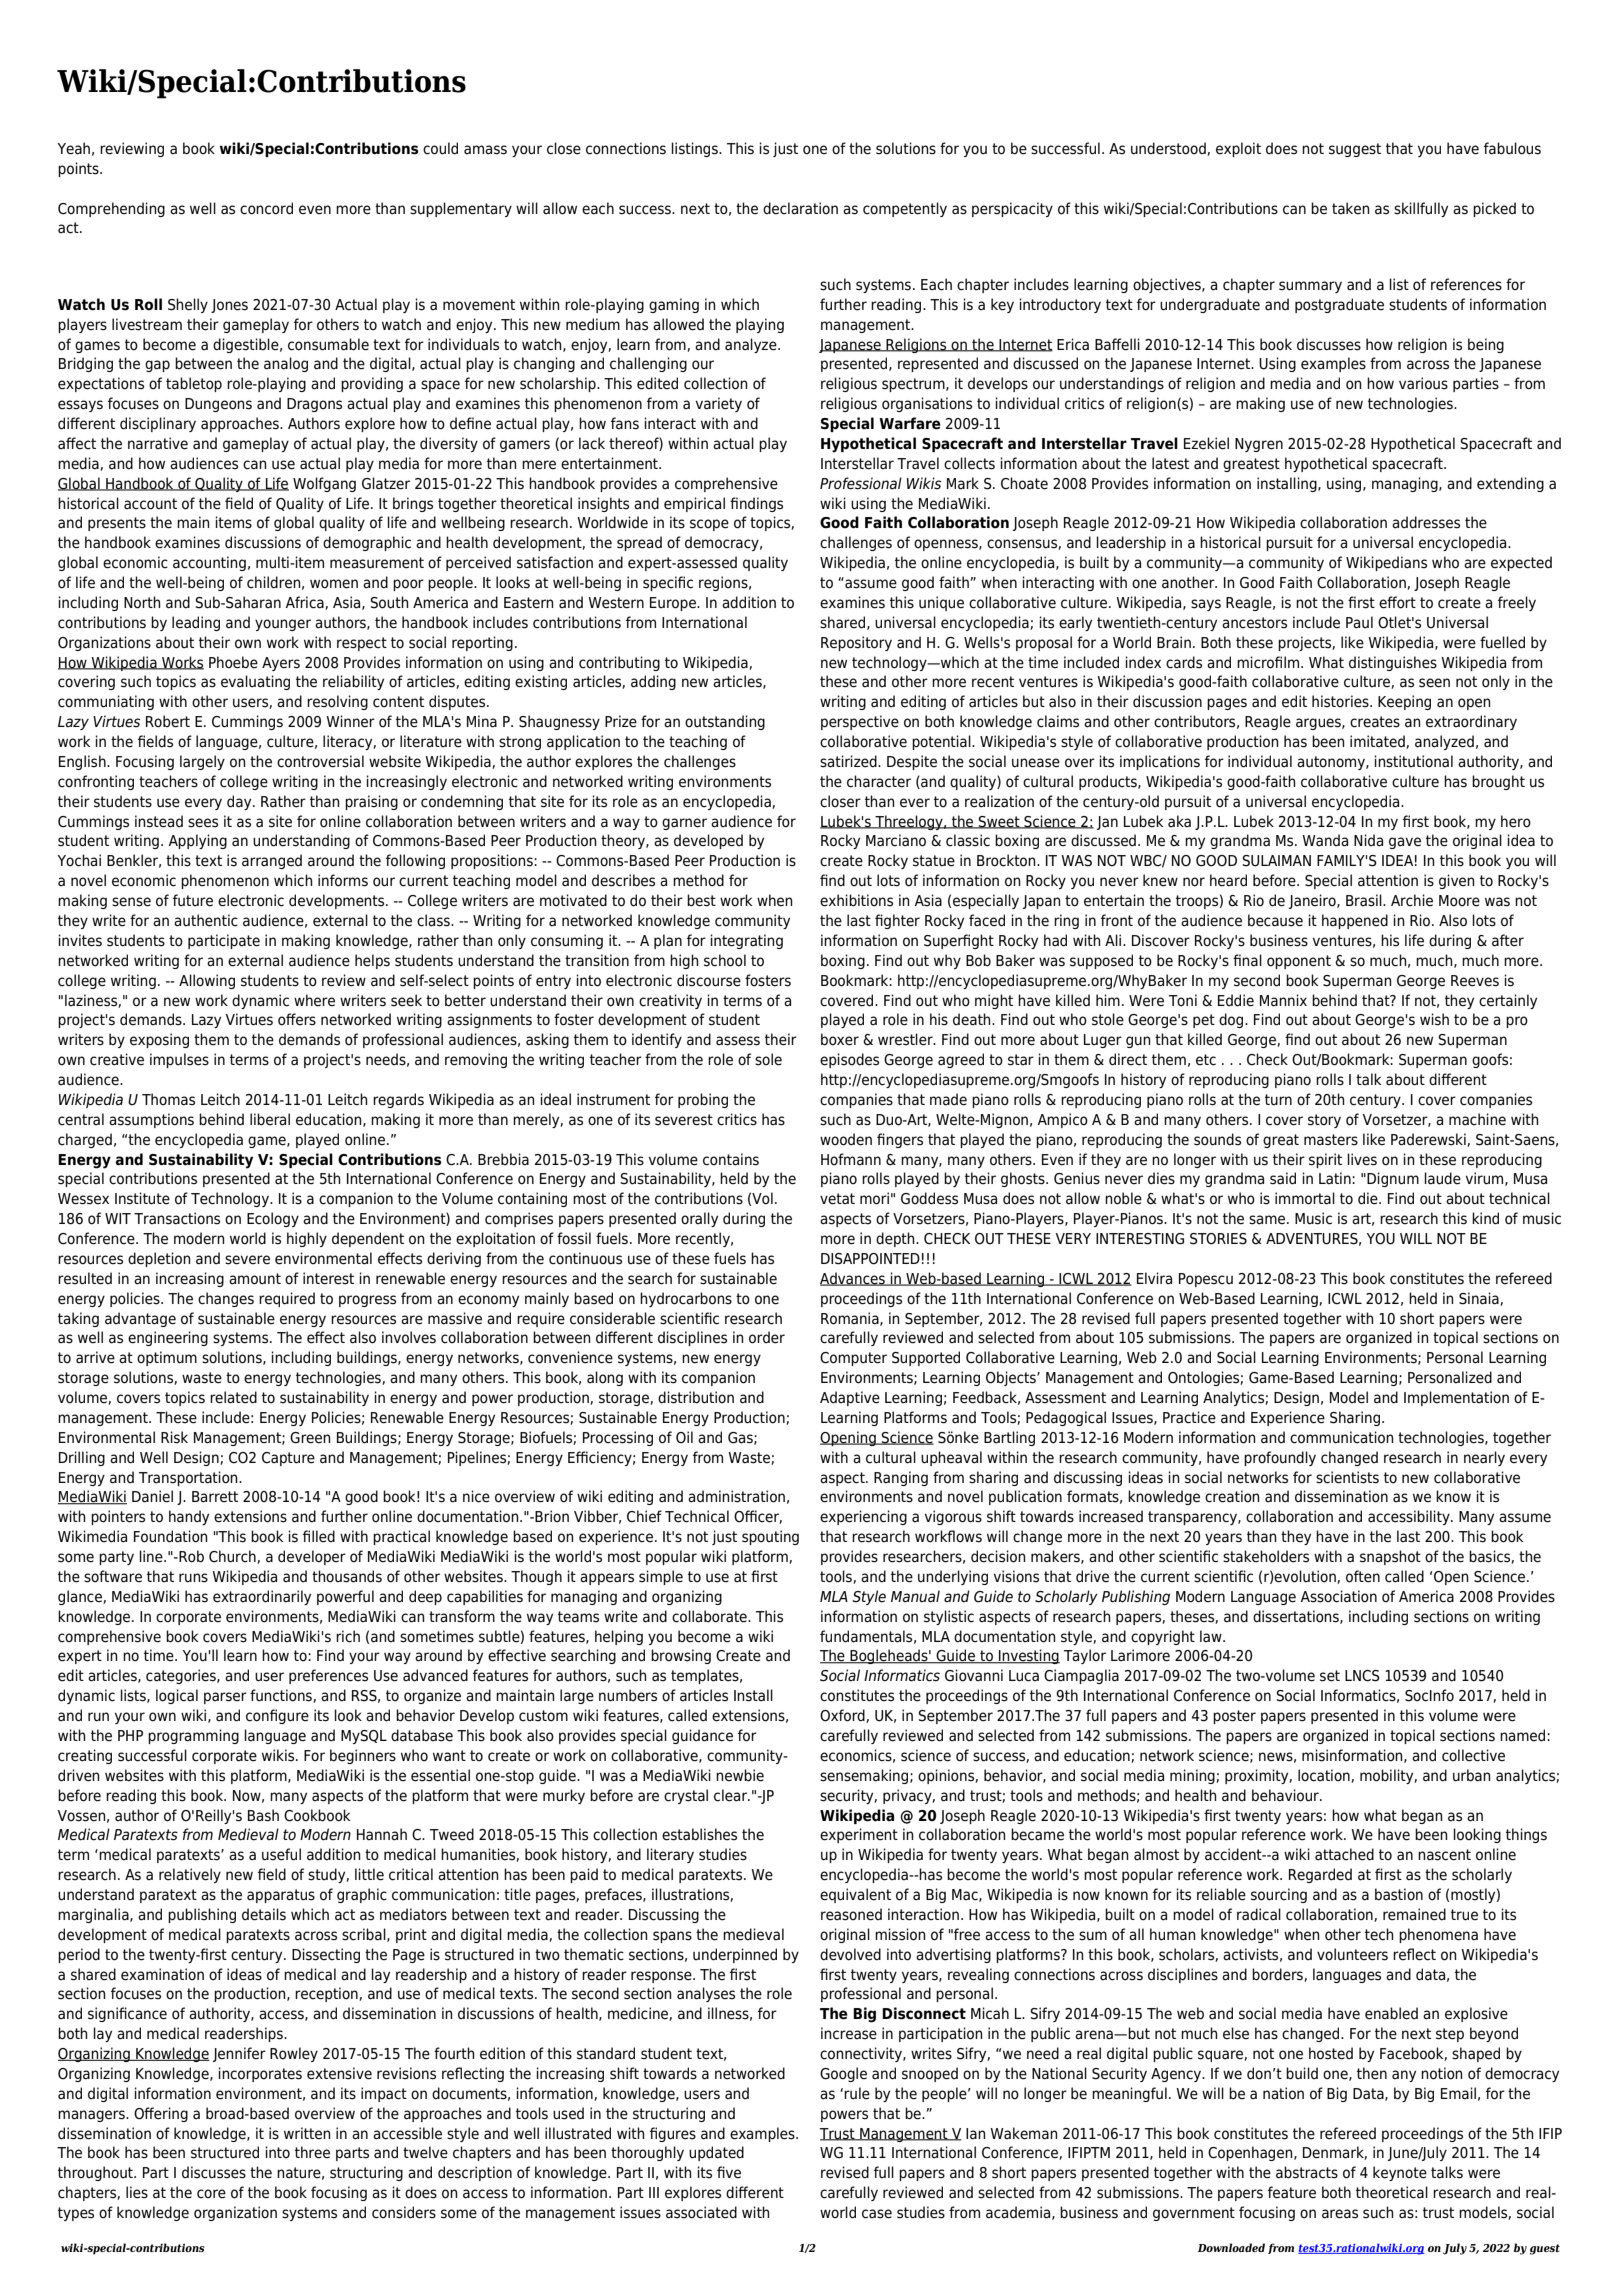  What do you see at coordinates (272, 861) in the screenshot?
I see `arranged` at bounding box center [272, 861].
